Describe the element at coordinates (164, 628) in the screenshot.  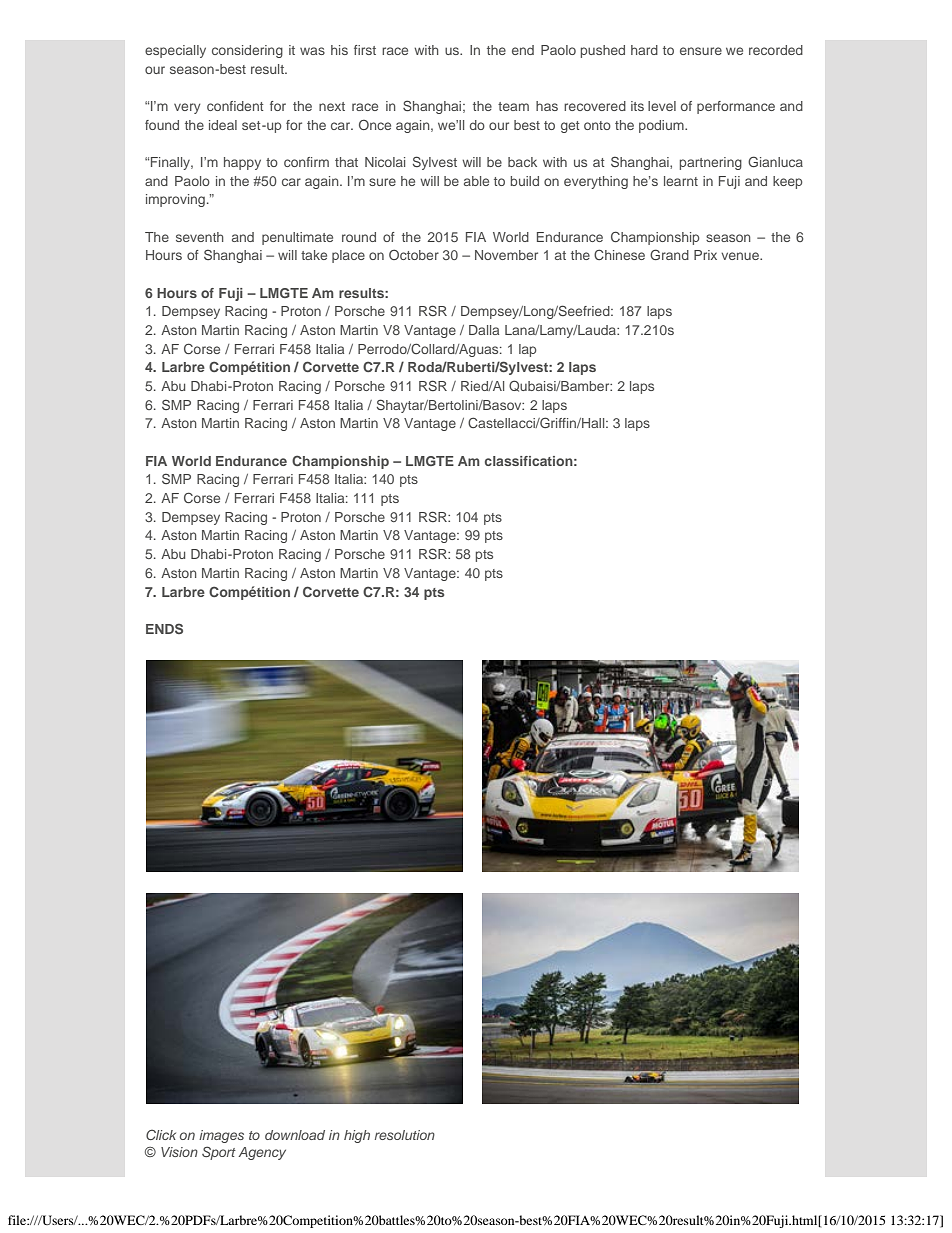
I see `ENDS` at that location.
